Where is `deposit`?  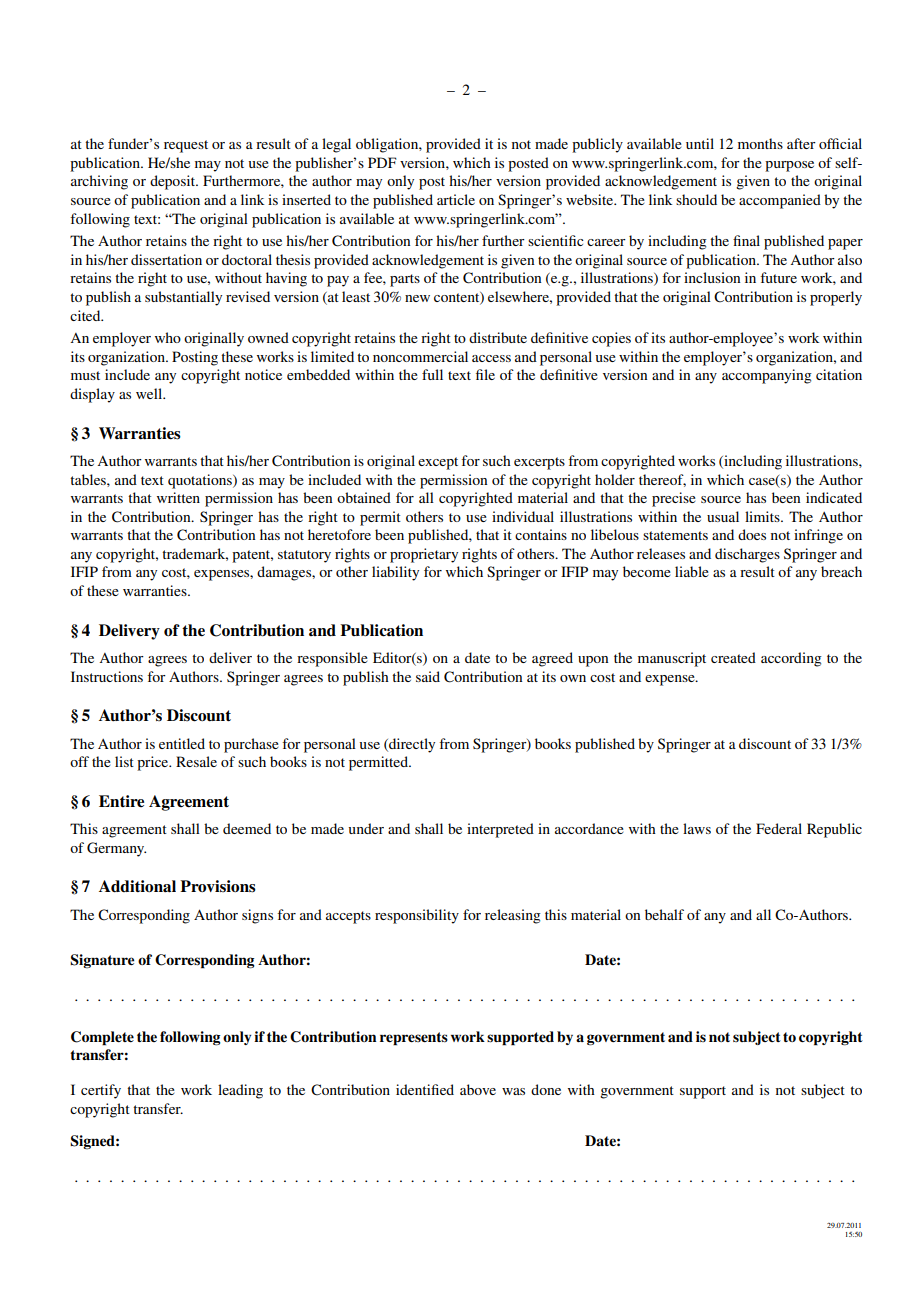 deposit is located at coordinates (173, 182).
